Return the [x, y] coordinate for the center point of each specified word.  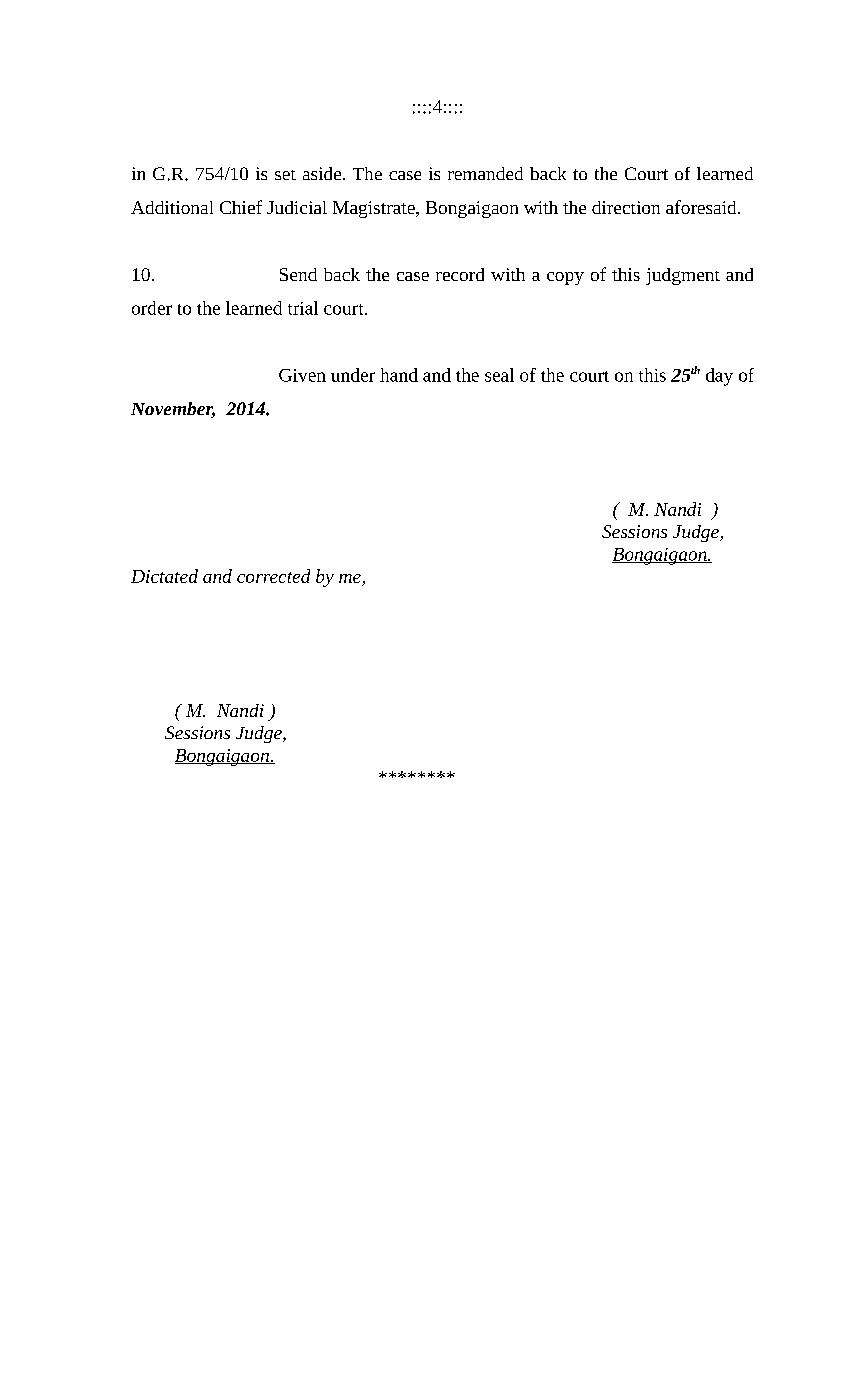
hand [399, 375]
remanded [485, 173]
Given [302, 375]
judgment [683, 276]
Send [298, 274]
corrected [273, 576]
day [719, 377]
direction [626, 207]
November [173, 410]
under [353, 375]
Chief [241, 207]
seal [499, 375]
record [460, 274]
